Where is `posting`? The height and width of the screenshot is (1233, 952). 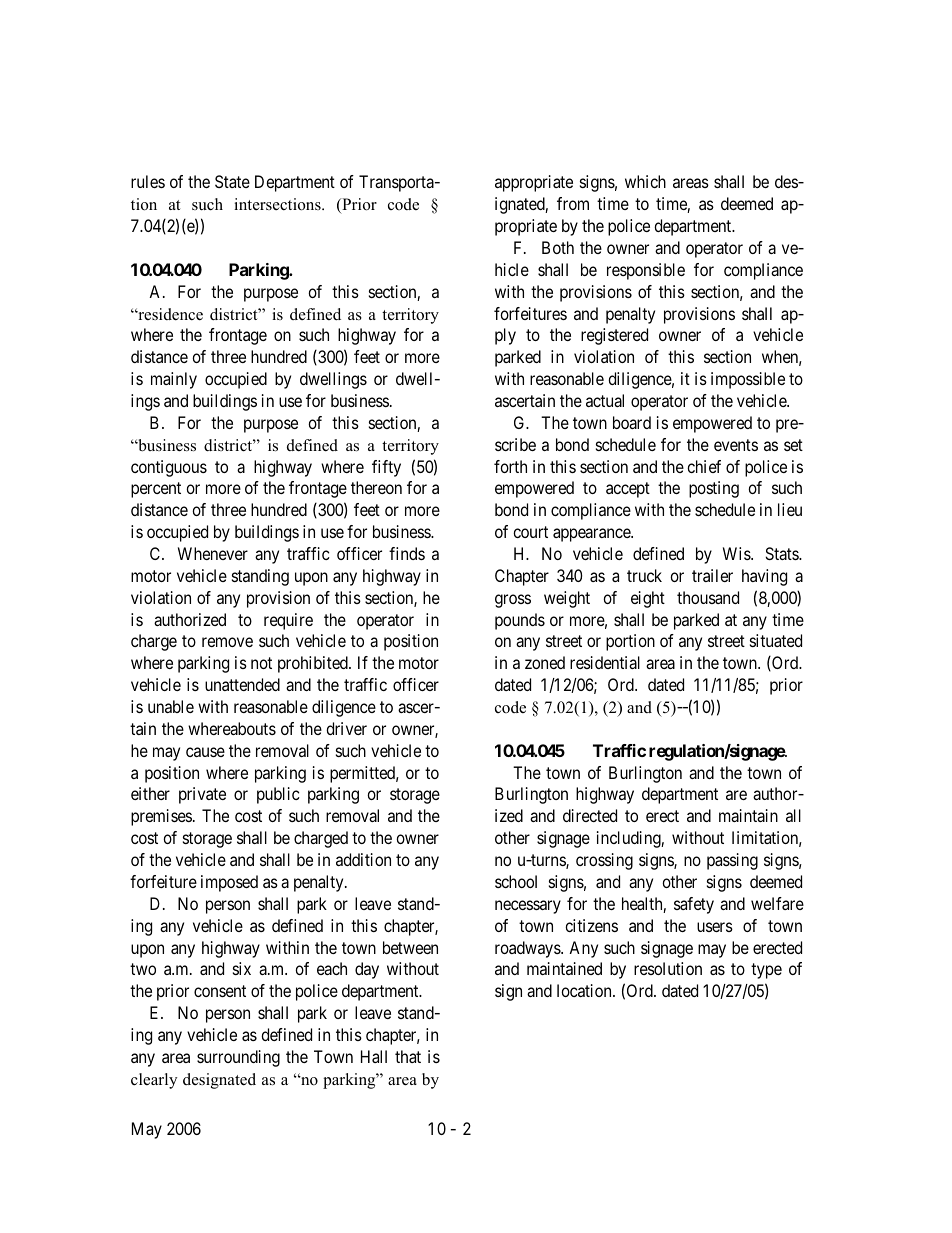 posting is located at coordinates (714, 489).
